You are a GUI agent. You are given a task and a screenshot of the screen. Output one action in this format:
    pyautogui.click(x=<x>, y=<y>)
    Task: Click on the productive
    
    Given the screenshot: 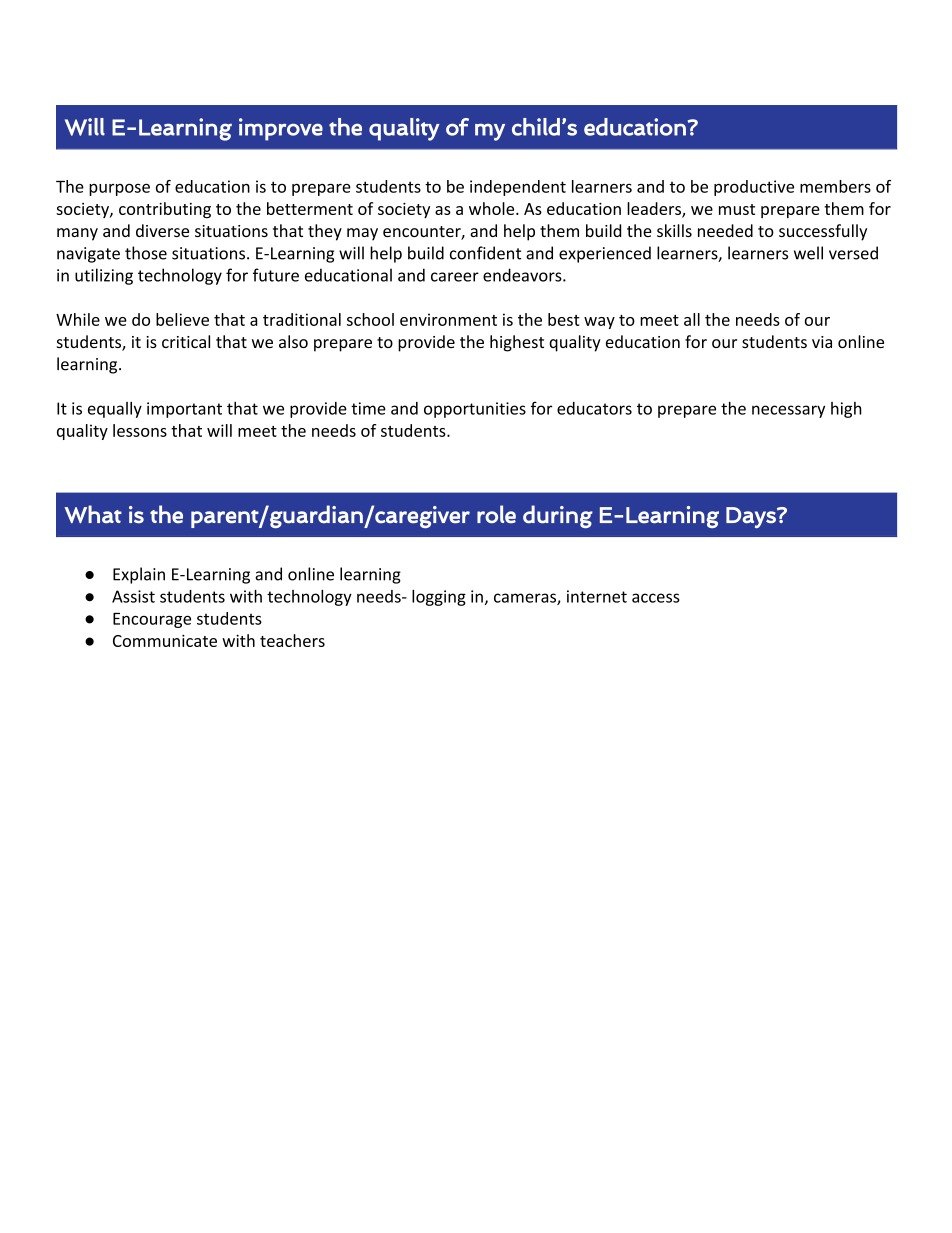 What is the action you would take?
    pyautogui.click(x=754, y=188)
